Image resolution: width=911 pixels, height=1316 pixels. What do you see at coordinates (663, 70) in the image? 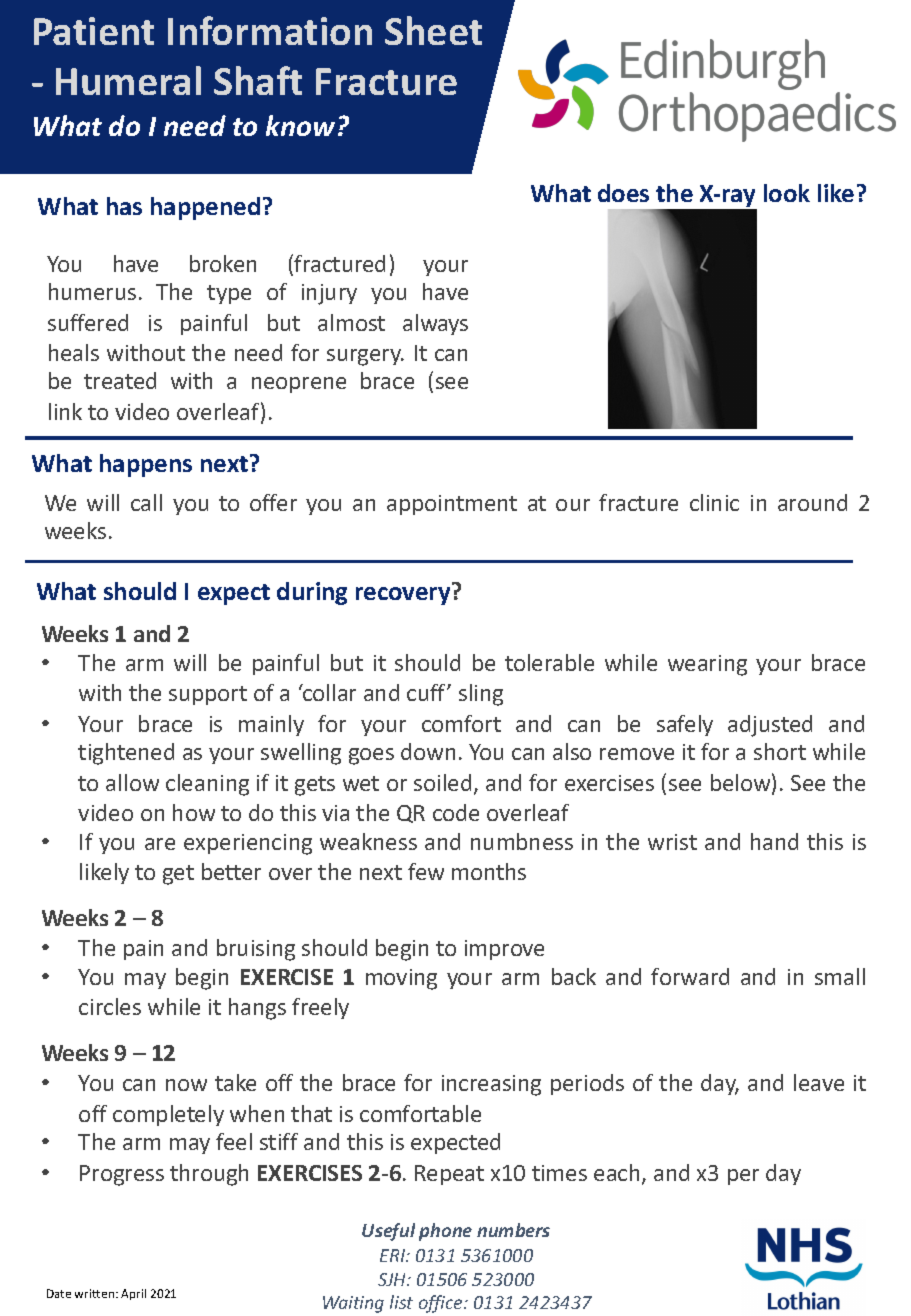
I see `title` at bounding box center [663, 70].
